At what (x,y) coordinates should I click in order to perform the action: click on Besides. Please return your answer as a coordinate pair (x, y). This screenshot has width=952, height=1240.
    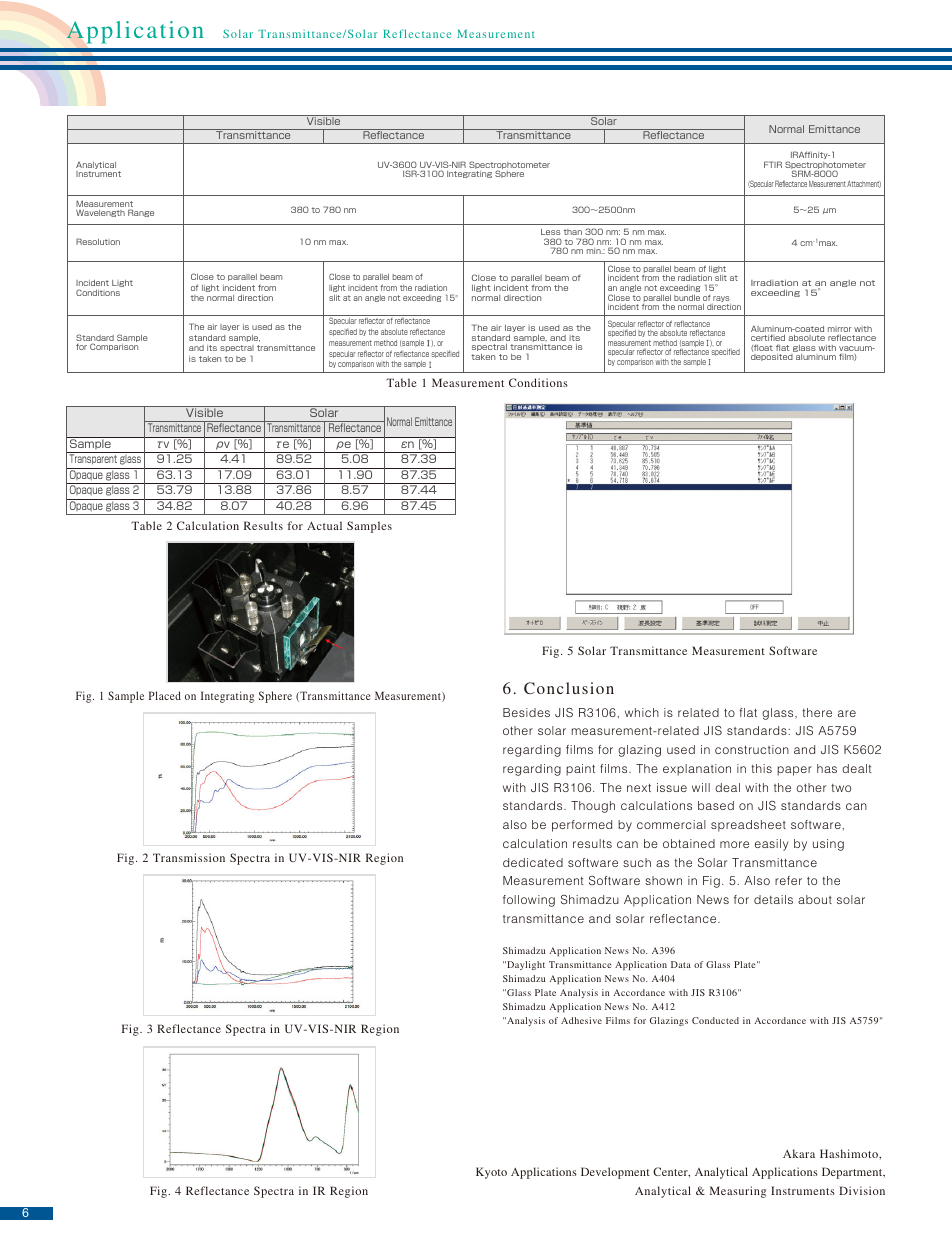
    Looking at the image, I should click on (526, 712).
